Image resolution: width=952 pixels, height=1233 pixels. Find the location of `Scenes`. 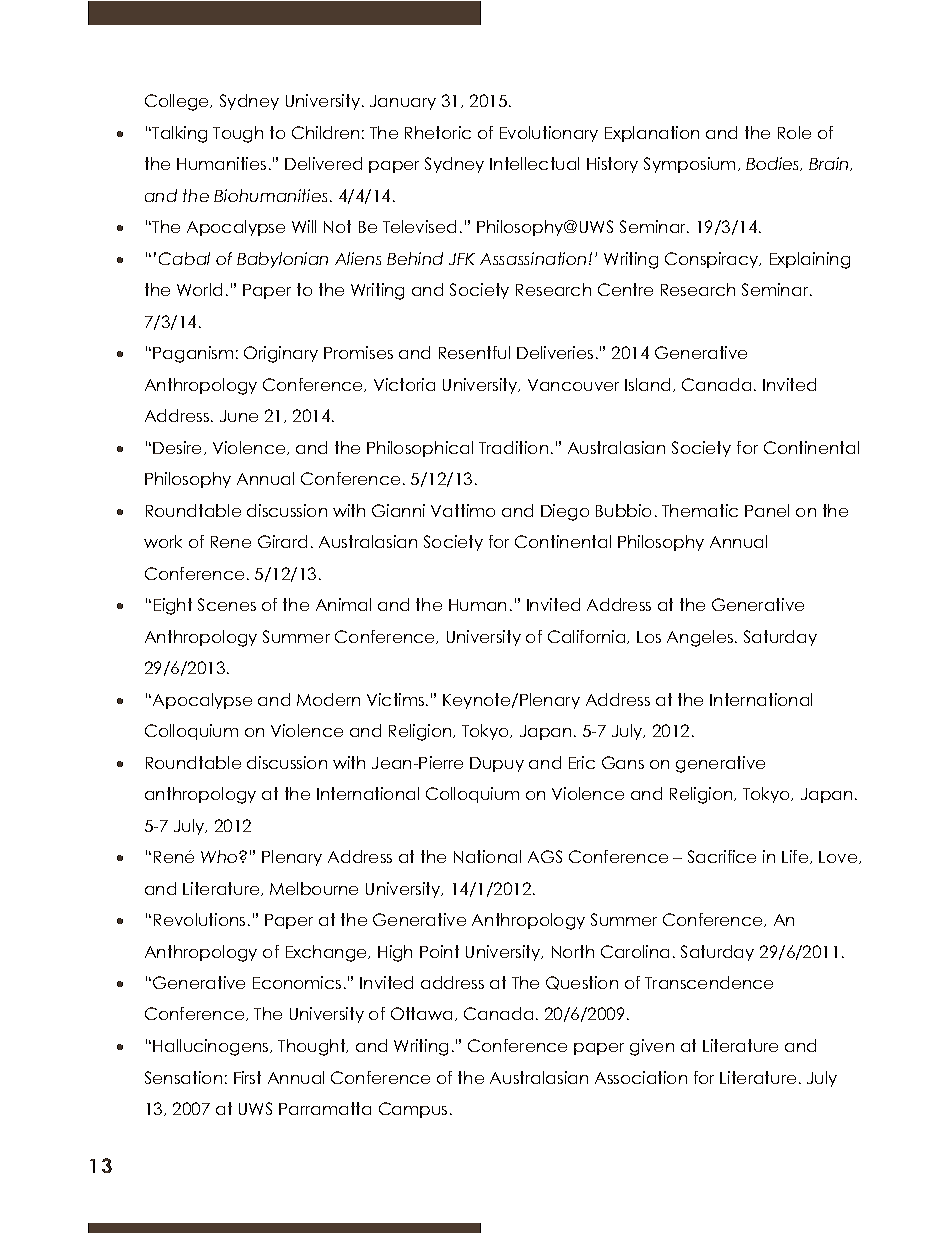

Scenes is located at coordinates (227, 604).
